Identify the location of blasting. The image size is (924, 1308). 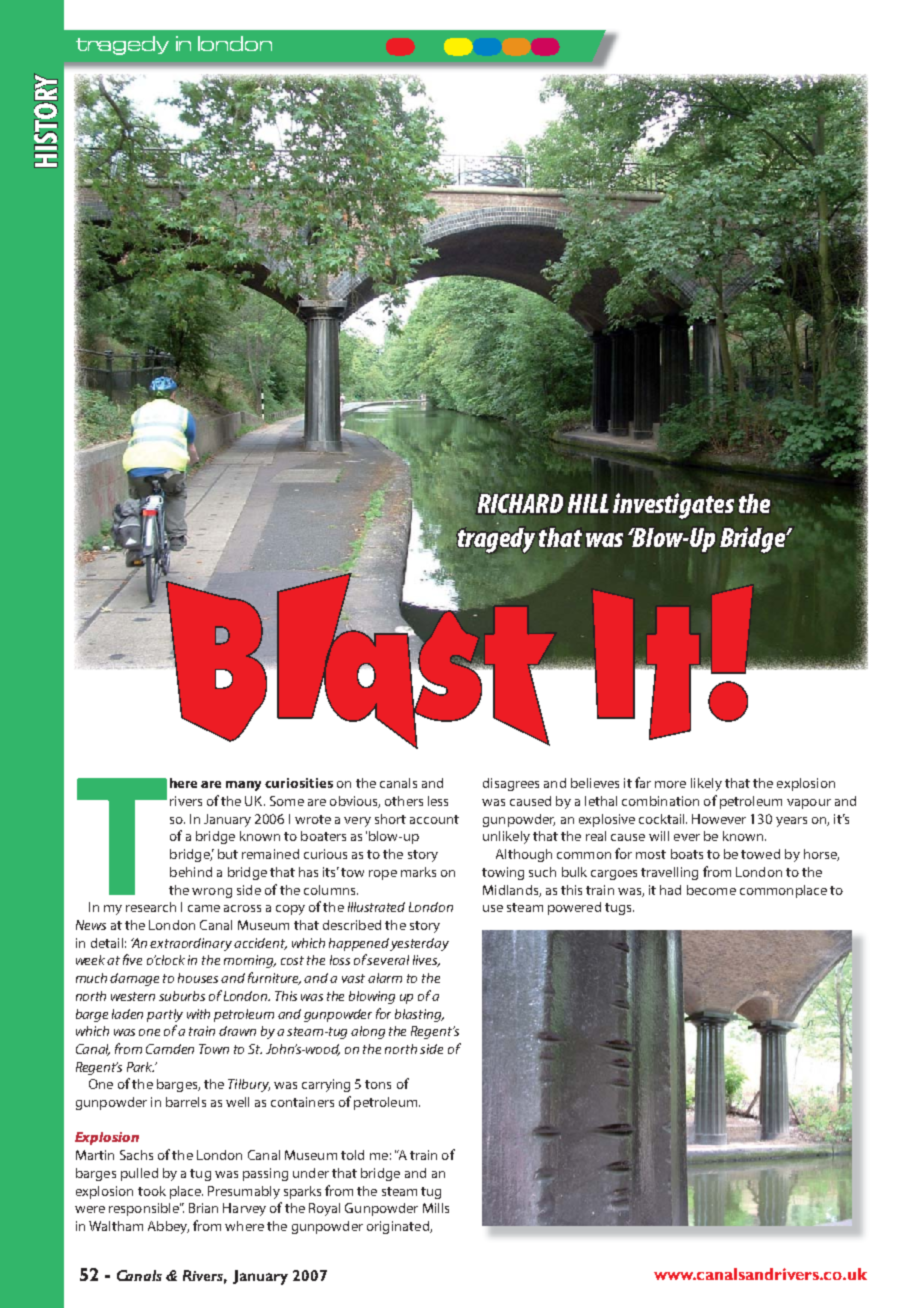
(419, 1015).
